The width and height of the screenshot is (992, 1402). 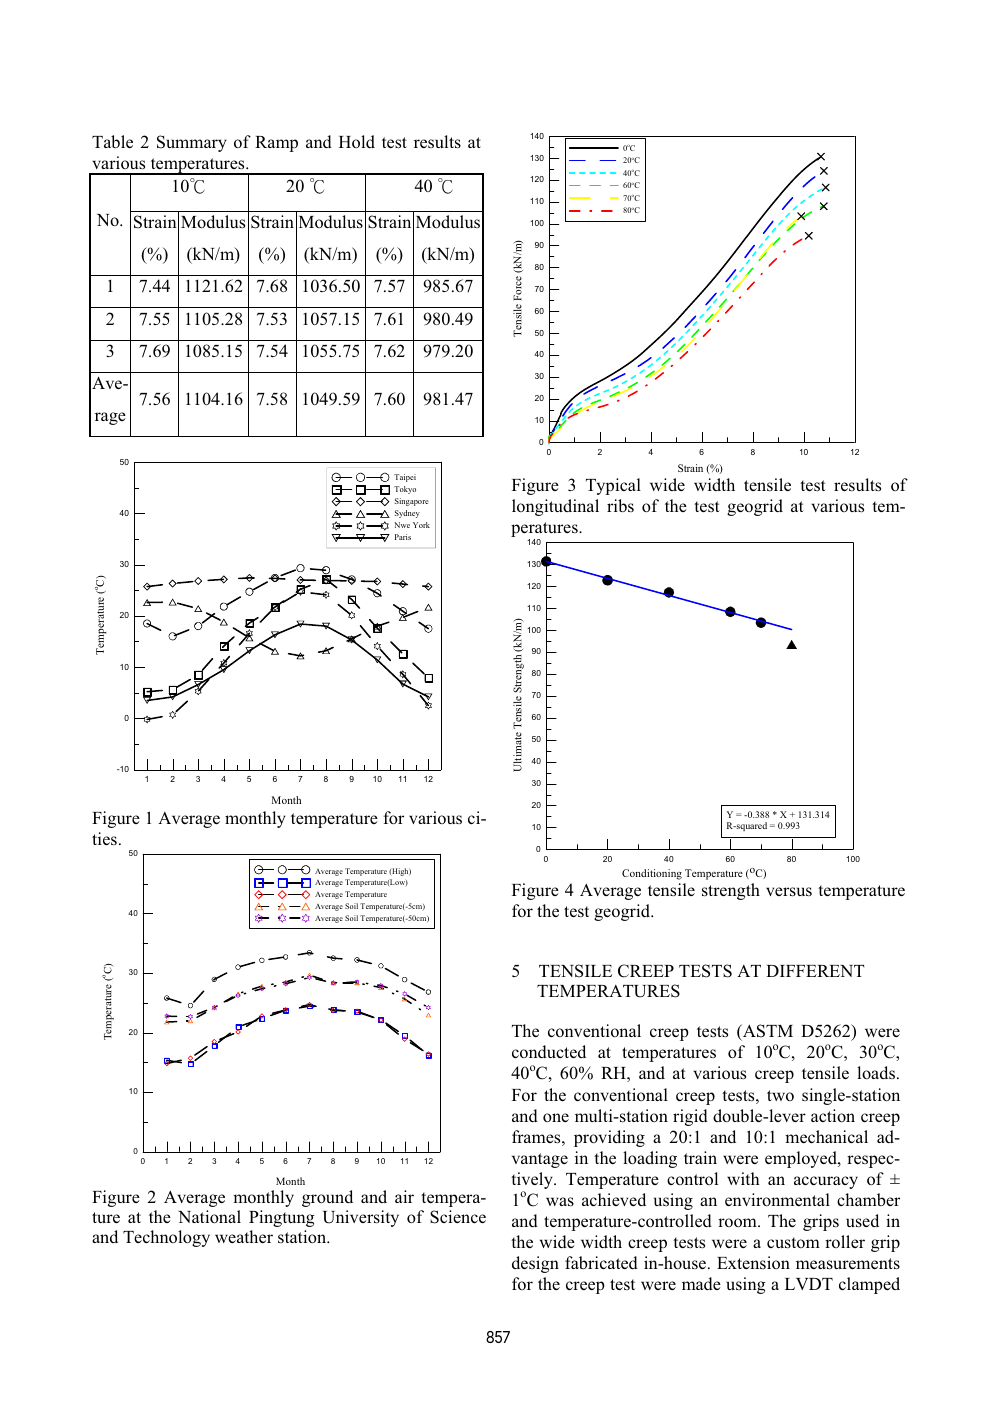 I want to click on Typical, so click(x=613, y=486).
